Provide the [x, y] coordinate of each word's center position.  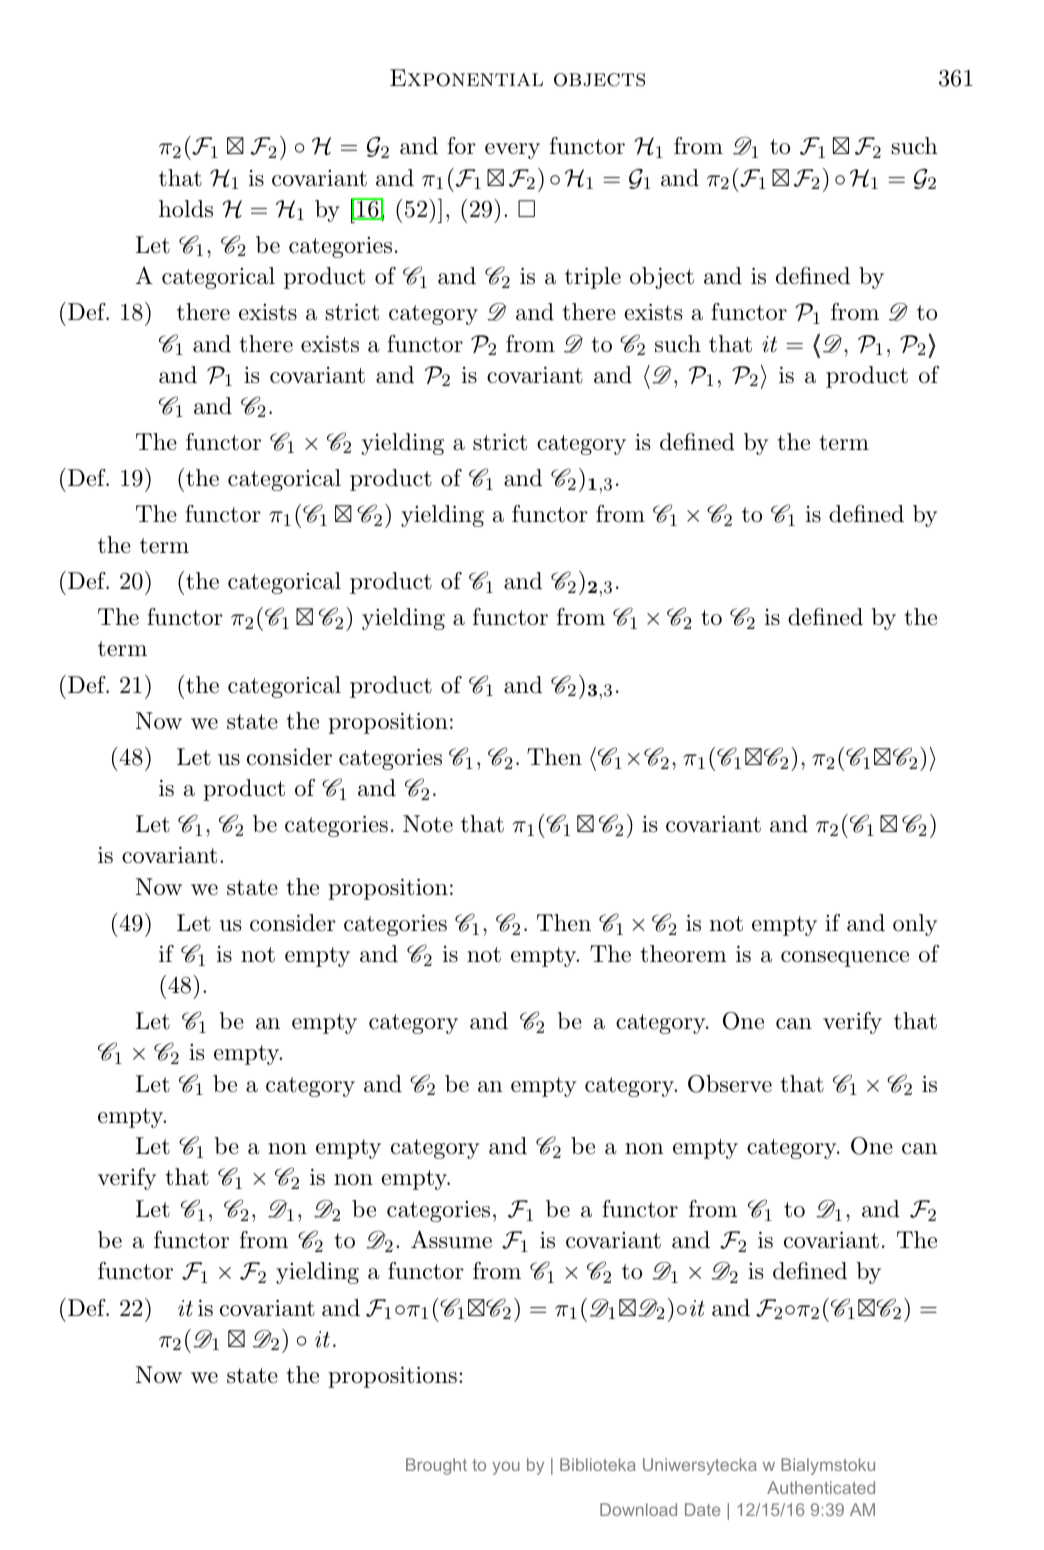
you [506, 1468]
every [512, 151]
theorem [683, 954]
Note [428, 824]
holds [186, 209]
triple [593, 278]
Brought [436, 1466]
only [915, 925]
